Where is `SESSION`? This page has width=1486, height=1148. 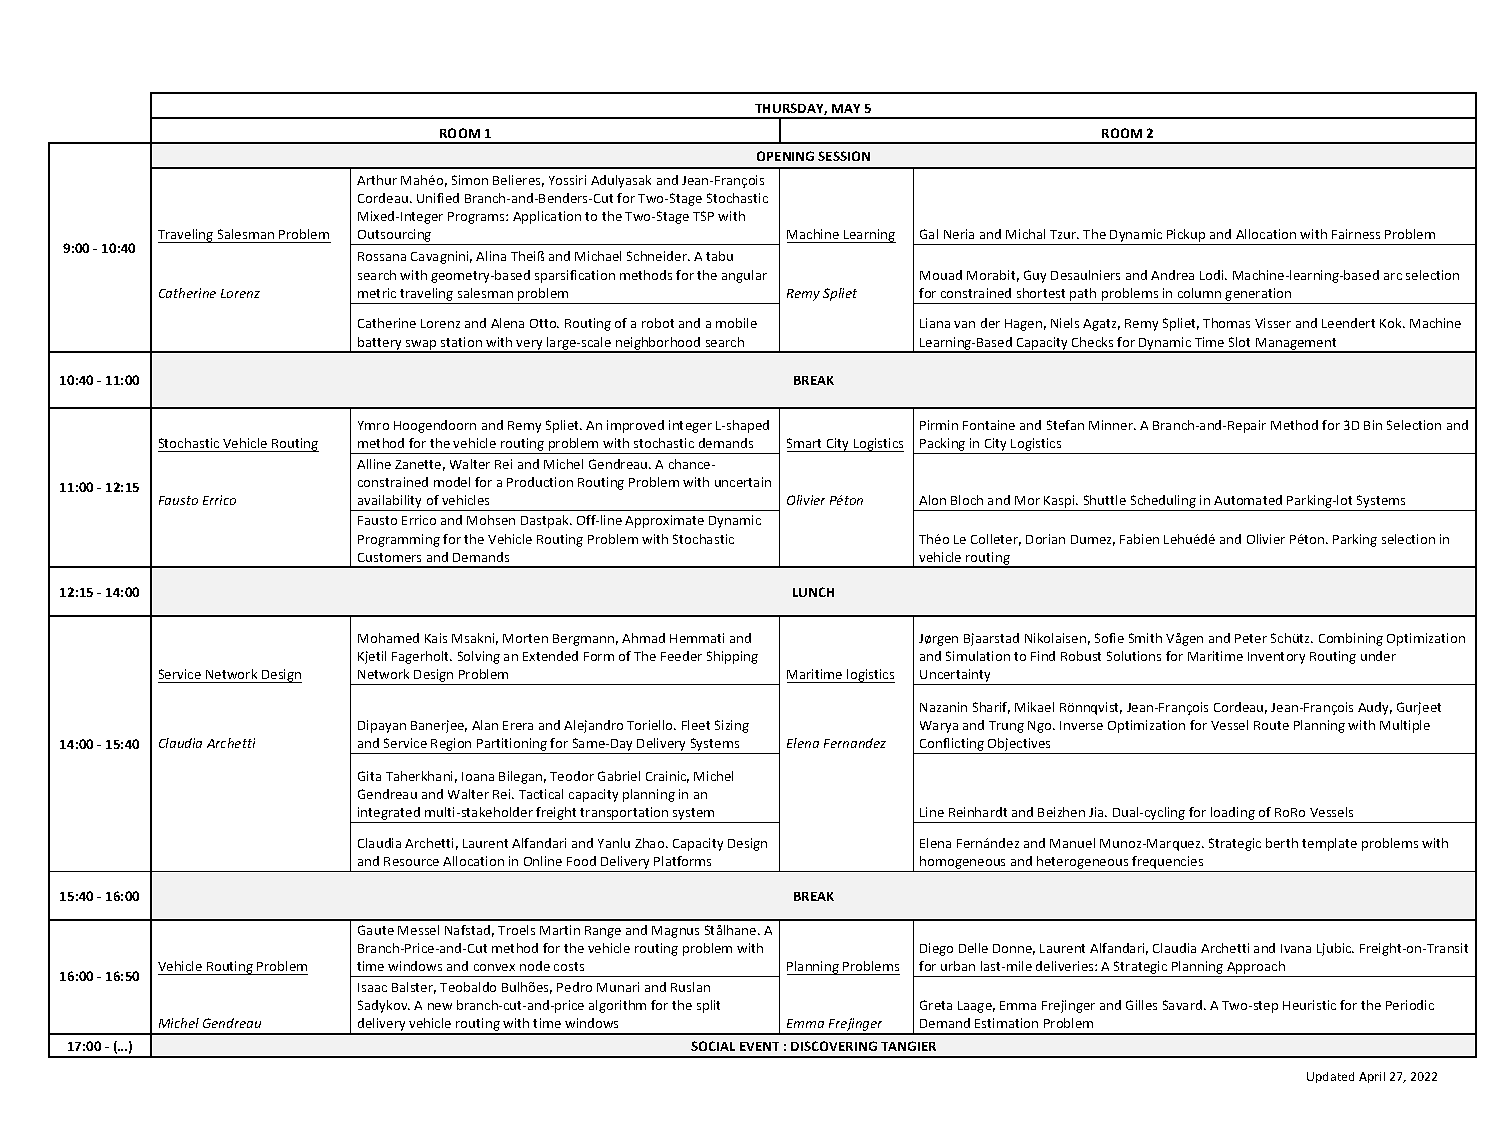
SESSION is located at coordinates (844, 156).
